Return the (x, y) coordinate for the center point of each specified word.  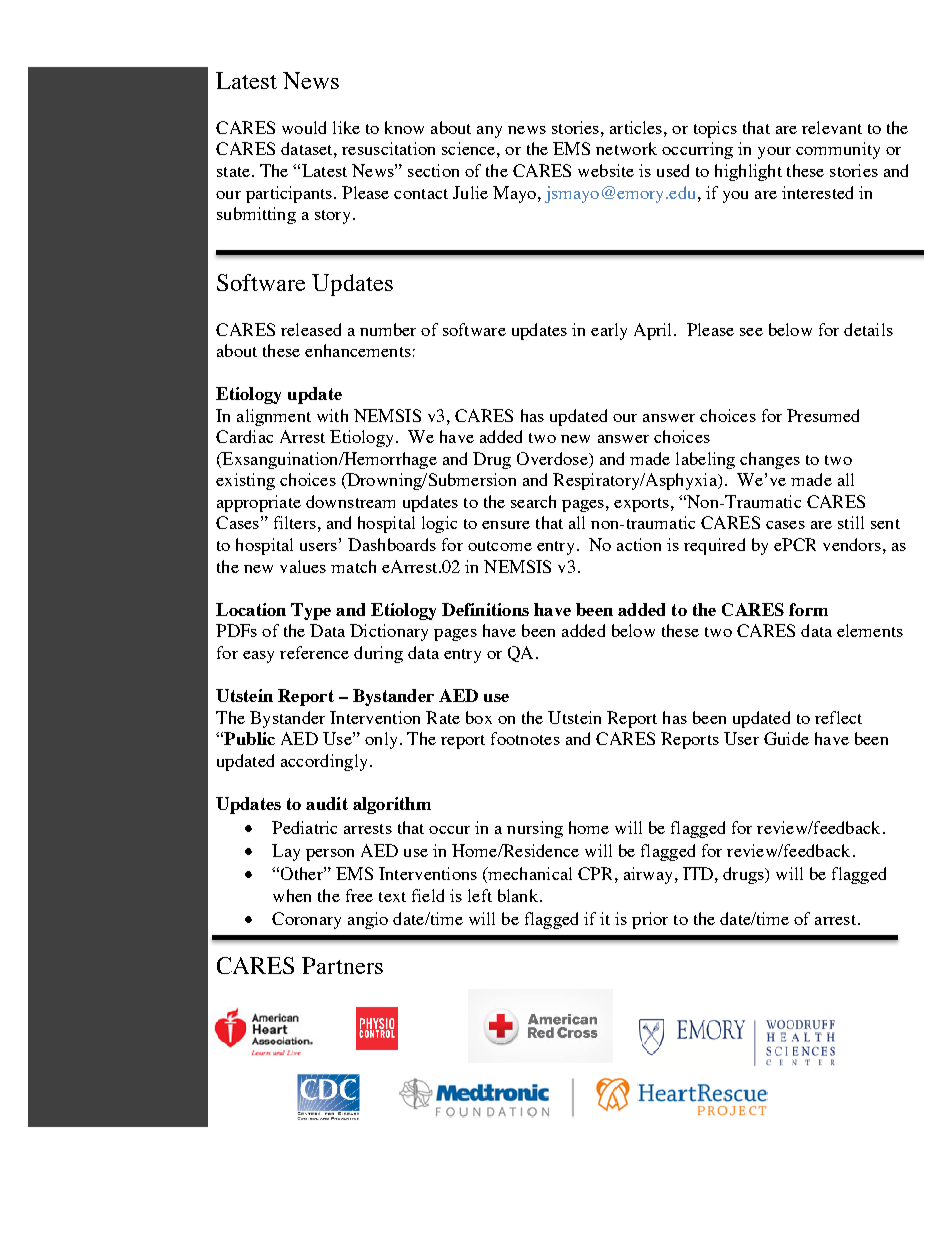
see (751, 332)
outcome (500, 546)
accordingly (324, 762)
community (838, 150)
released (311, 329)
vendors (852, 544)
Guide (786, 738)
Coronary (306, 920)
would (304, 127)
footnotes (525, 738)
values (303, 566)
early (609, 331)
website (606, 170)
